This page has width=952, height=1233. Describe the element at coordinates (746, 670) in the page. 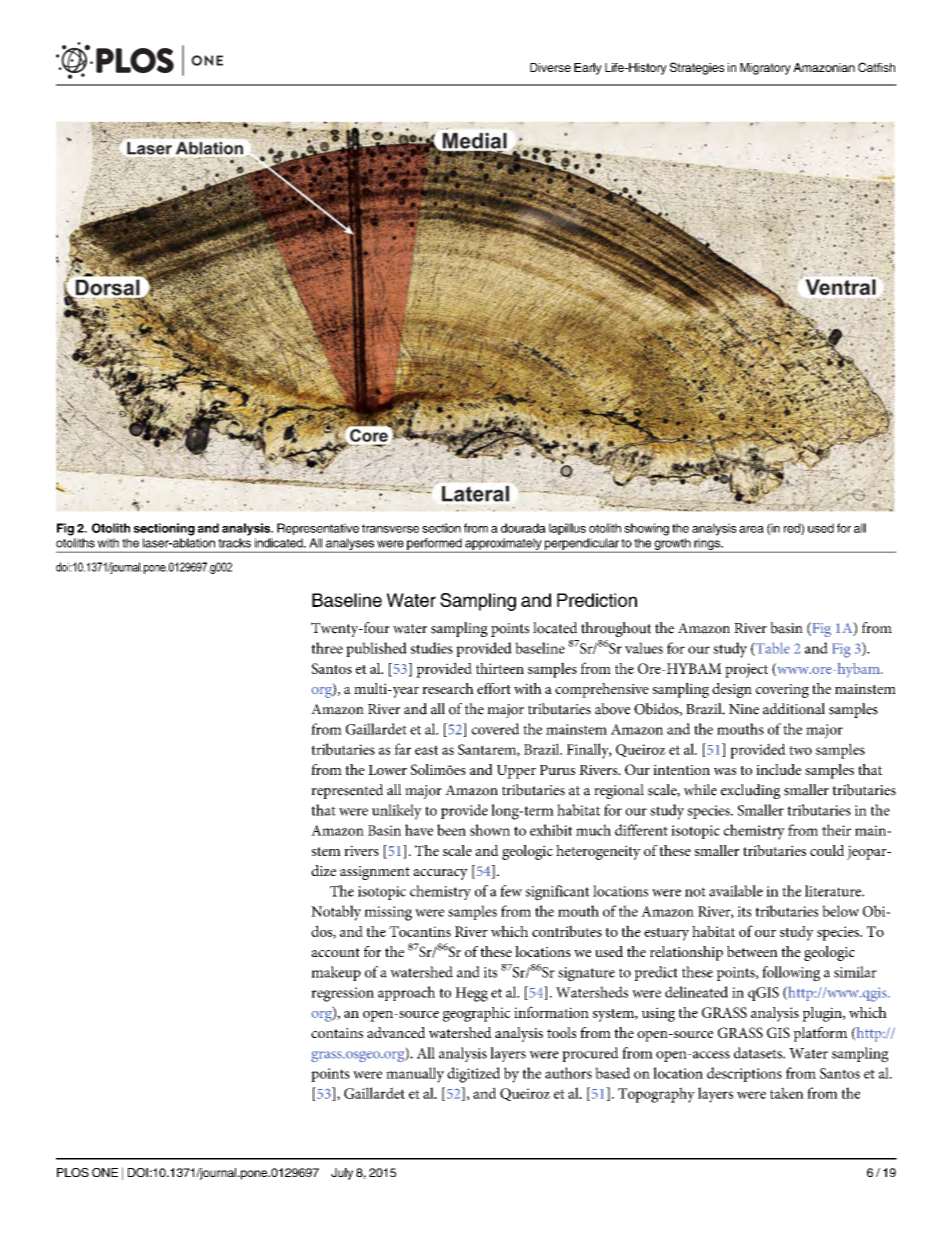

I see `project` at that location.
